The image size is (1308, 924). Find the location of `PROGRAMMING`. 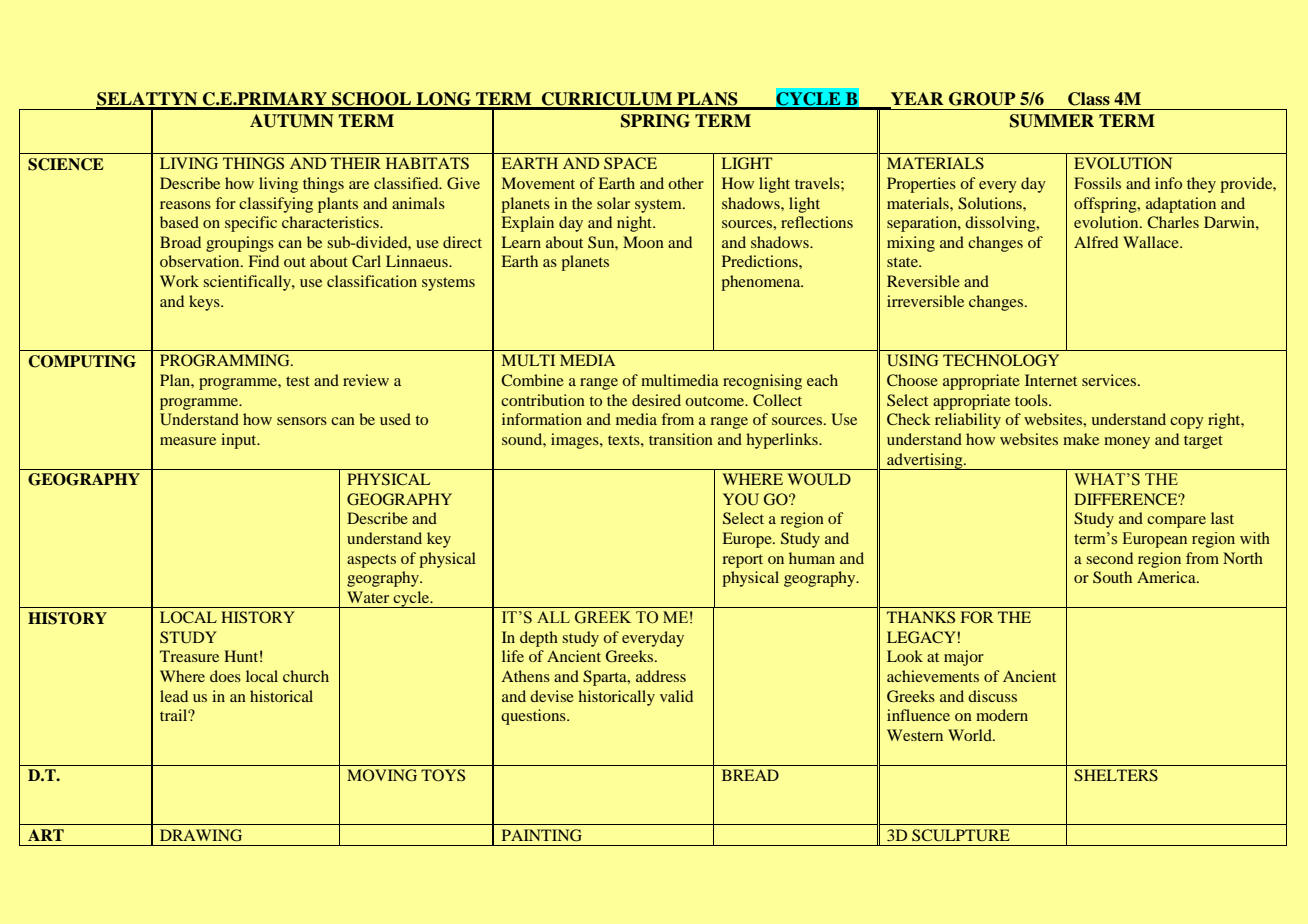

PROGRAMMING is located at coordinates (226, 360).
